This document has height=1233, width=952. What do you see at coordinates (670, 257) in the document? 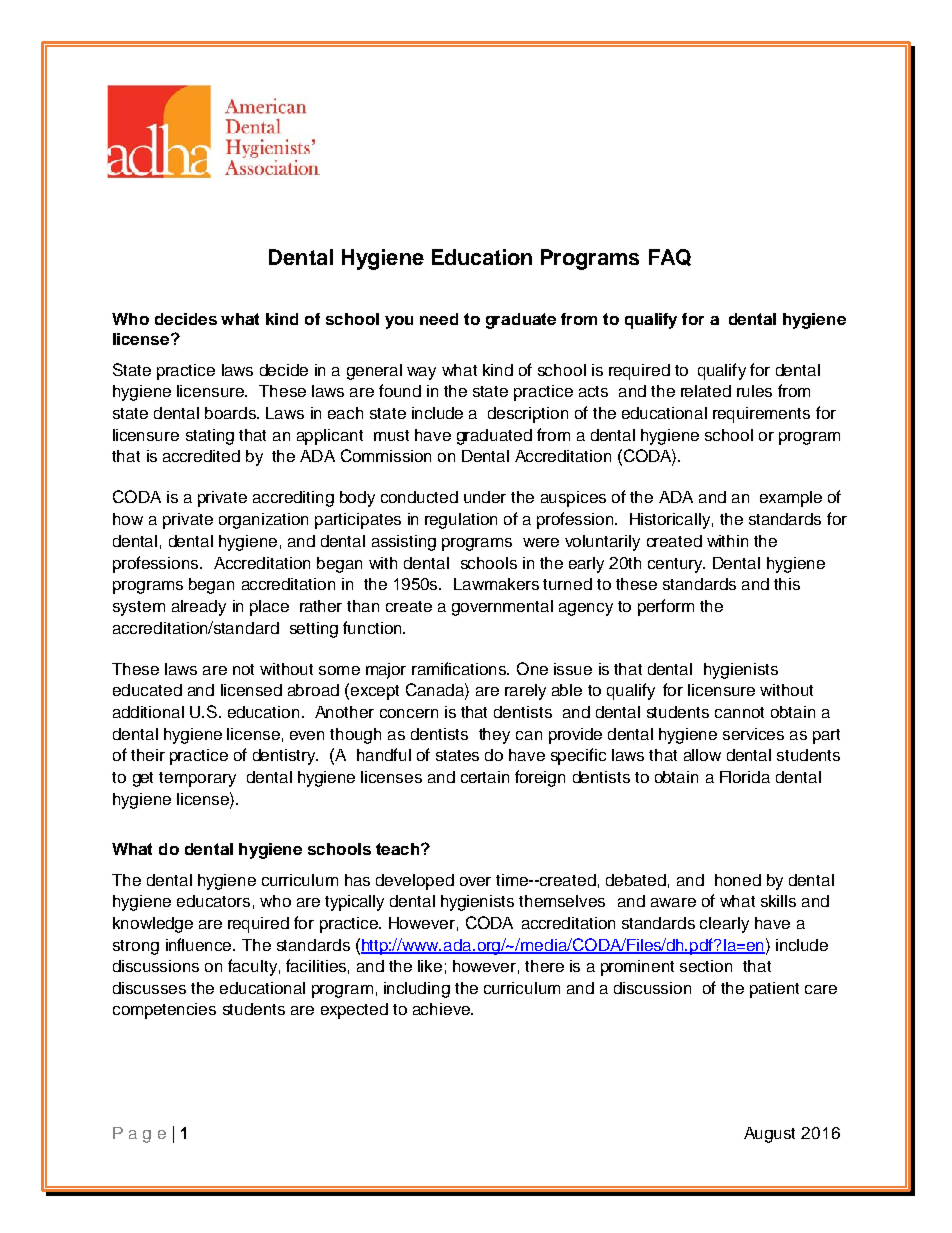
I see `FAQ` at bounding box center [670, 257].
